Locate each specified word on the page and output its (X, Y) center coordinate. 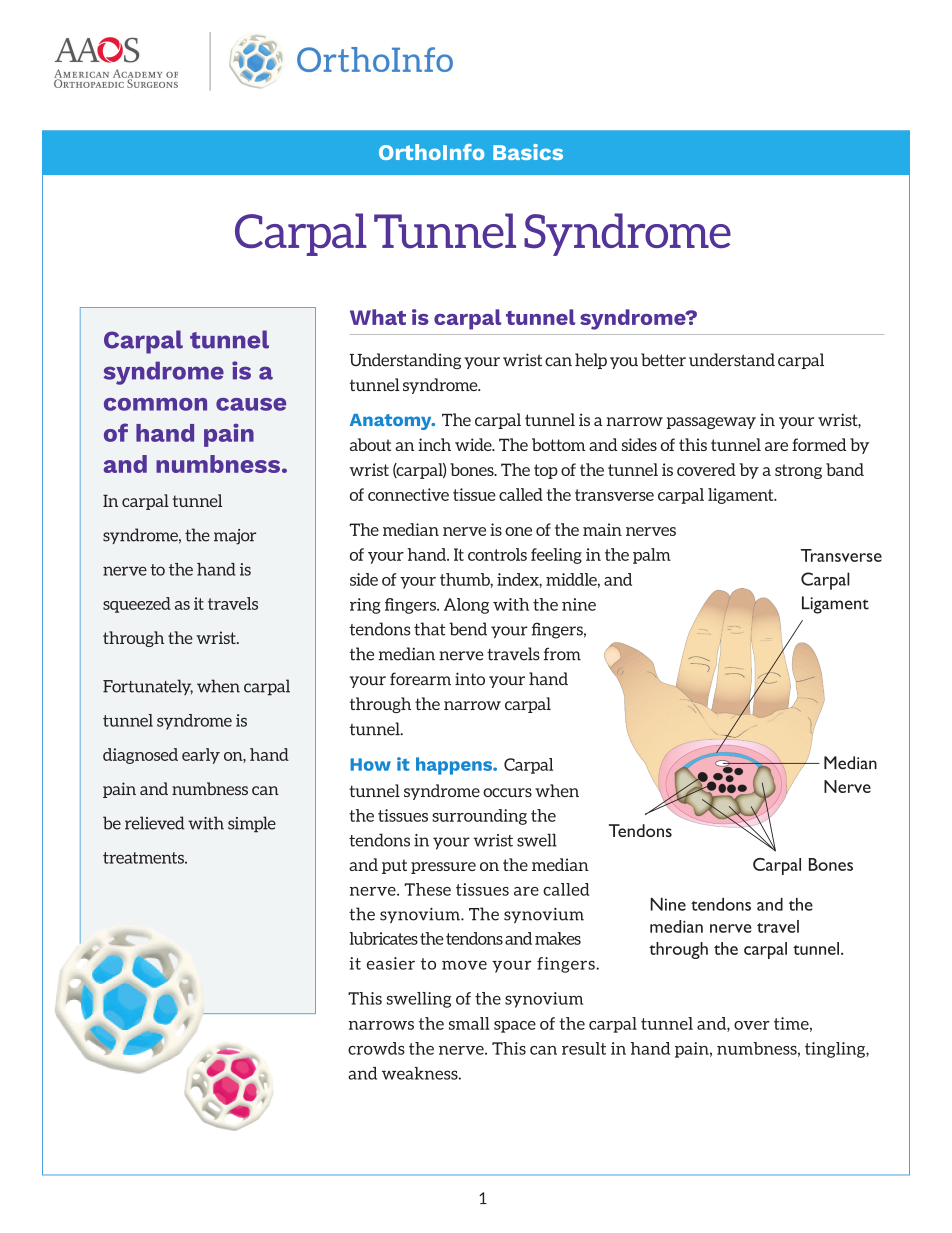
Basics (528, 152)
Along (466, 606)
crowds (376, 1048)
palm (652, 556)
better (663, 360)
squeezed (137, 605)
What (378, 317)
